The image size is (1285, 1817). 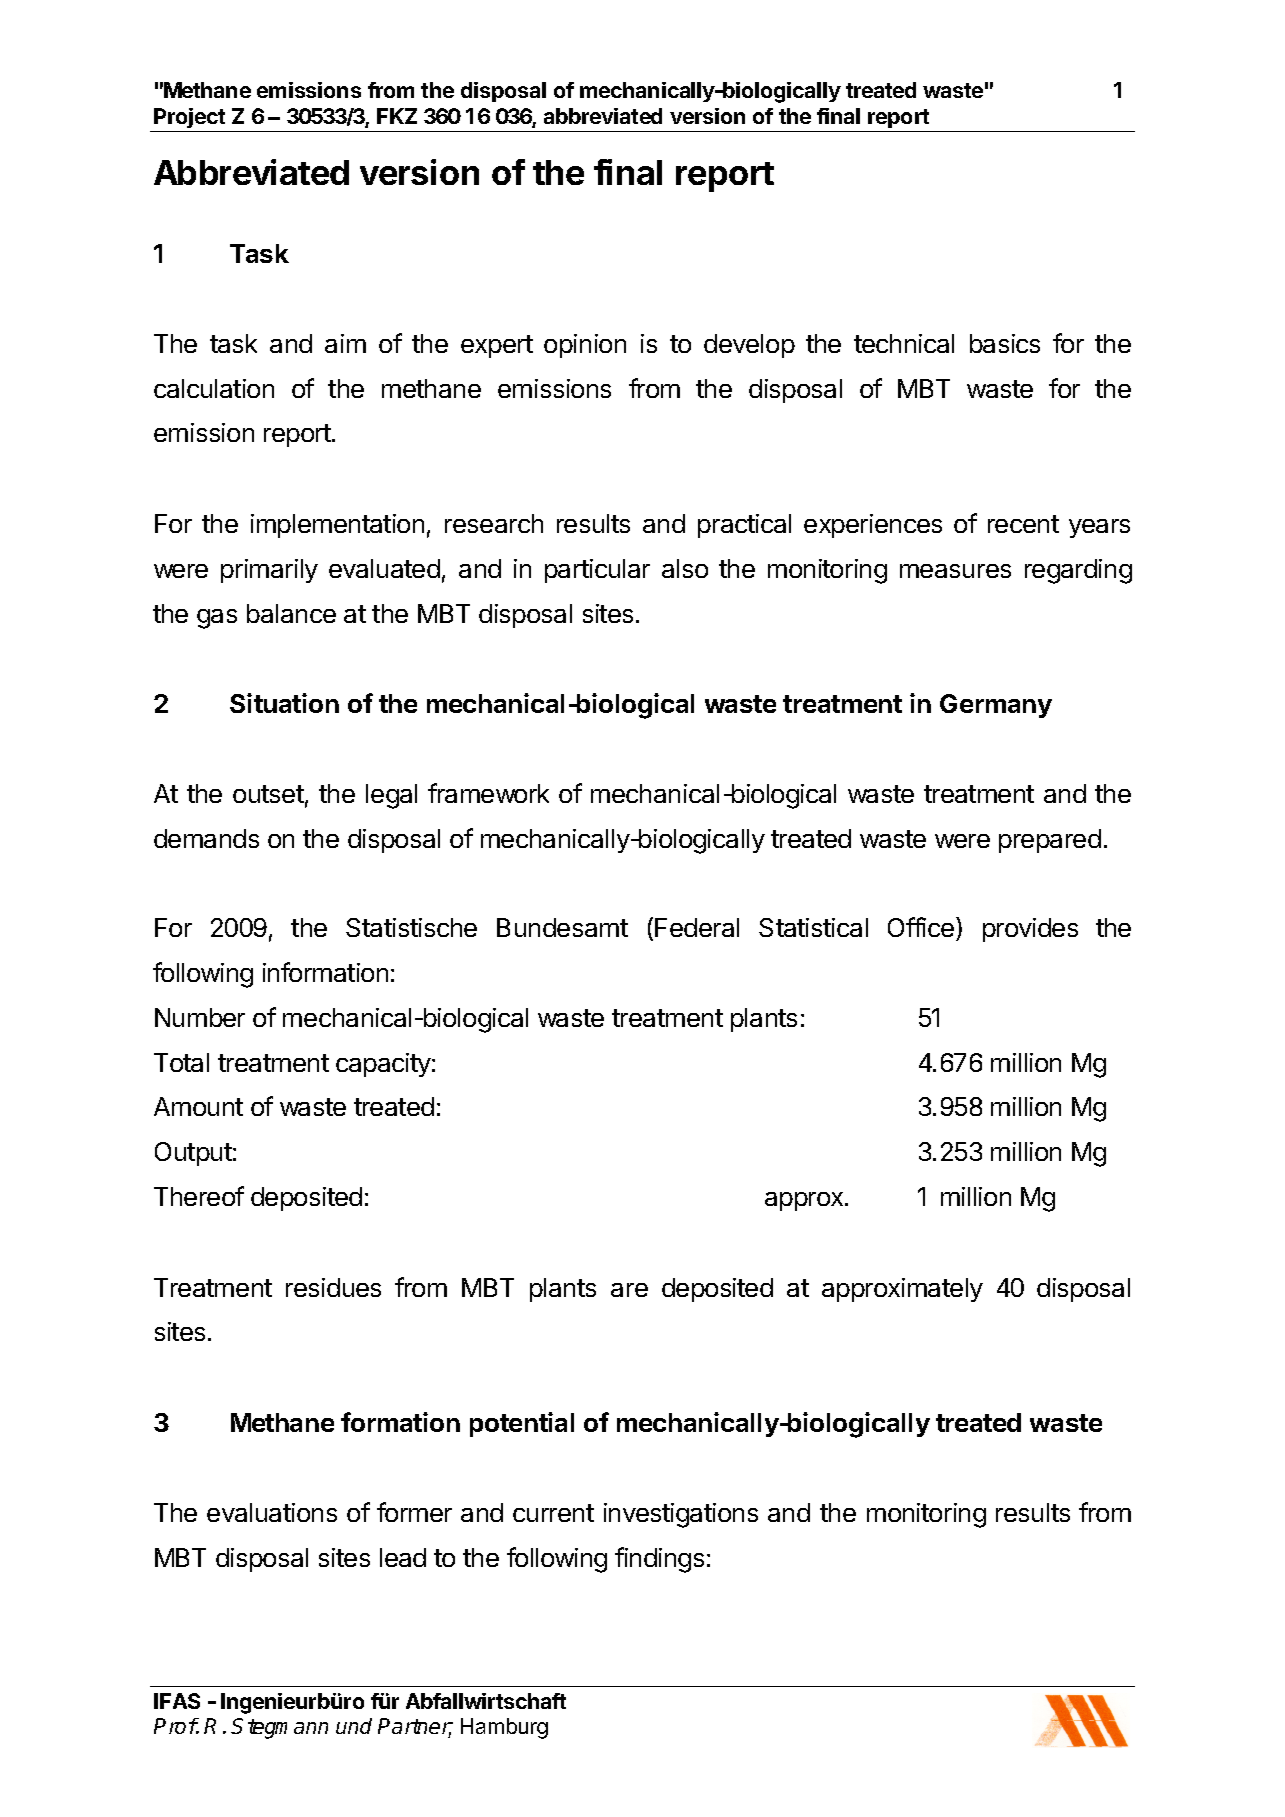 I want to click on demands, so click(x=206, y=838).
